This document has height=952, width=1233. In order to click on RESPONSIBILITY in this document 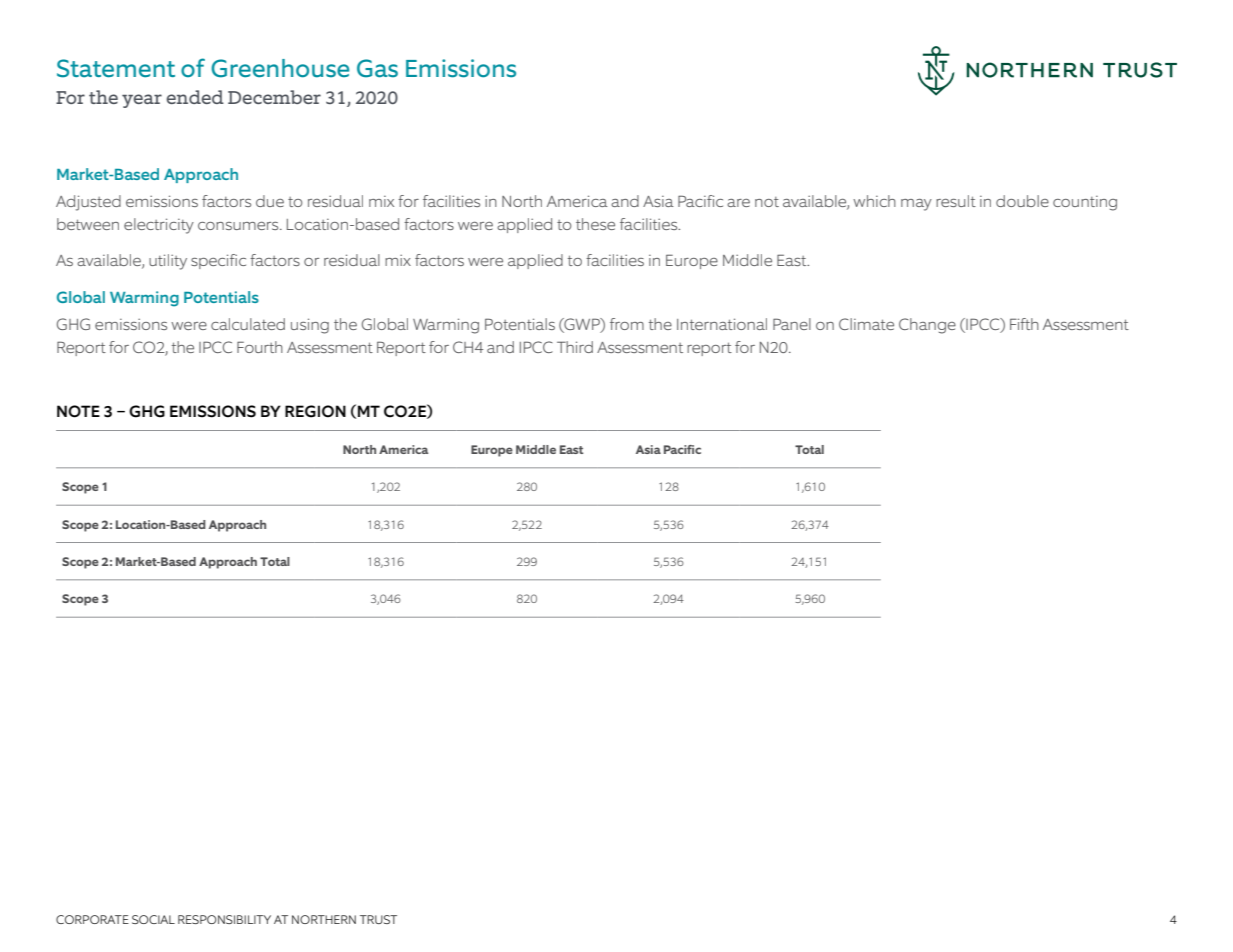, I will do `click(224, 919)`.
